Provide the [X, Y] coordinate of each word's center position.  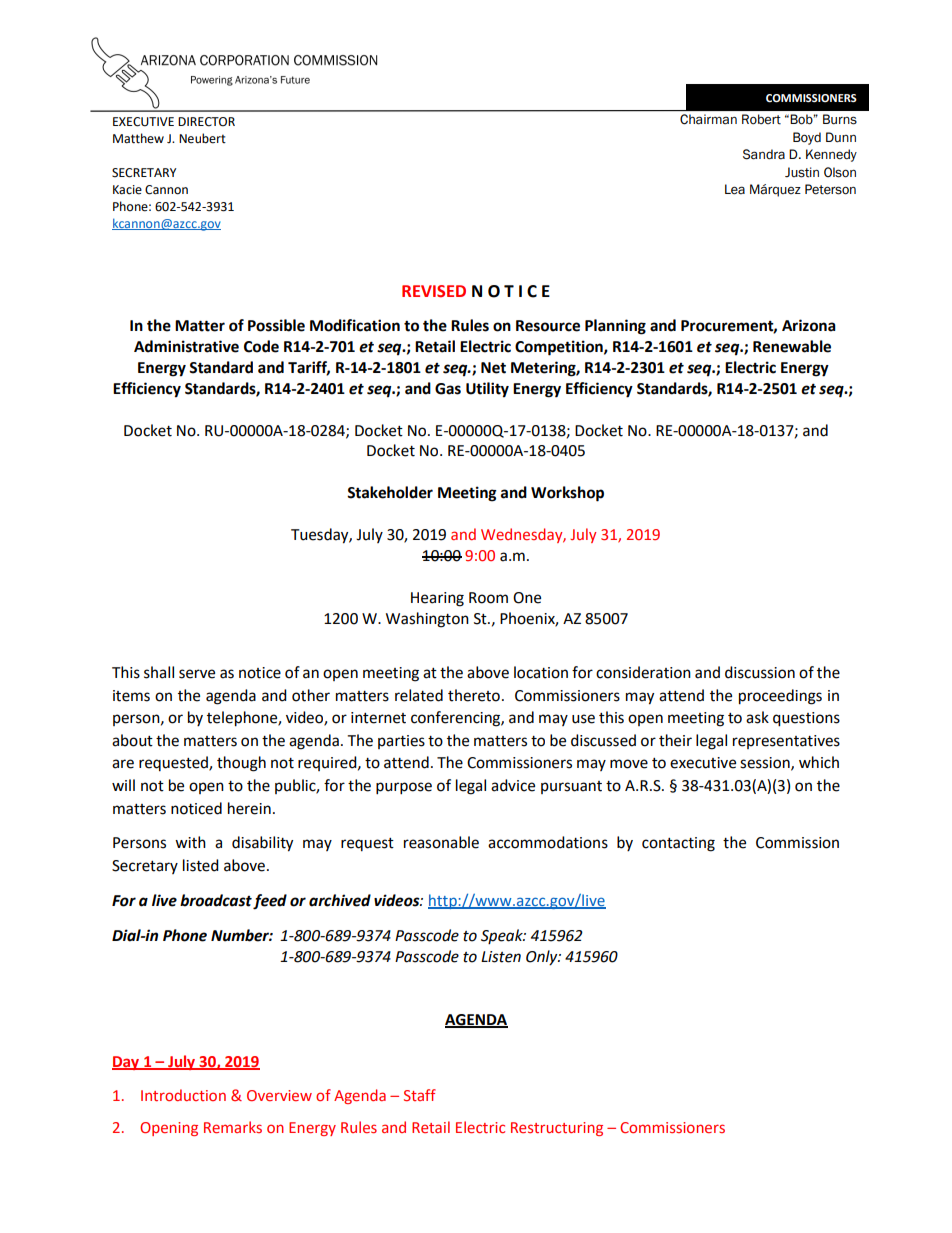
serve [197, 674]
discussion [760, 672]
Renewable [792, 346]
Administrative [186, 346]
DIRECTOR [206, 122]
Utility [487, 390]
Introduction [183, 1095]
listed [201, 865]
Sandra [764, 154]
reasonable [441, 842]
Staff [420, 1095]
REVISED [434, 291]
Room [488, 598]
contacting [678, 844]
